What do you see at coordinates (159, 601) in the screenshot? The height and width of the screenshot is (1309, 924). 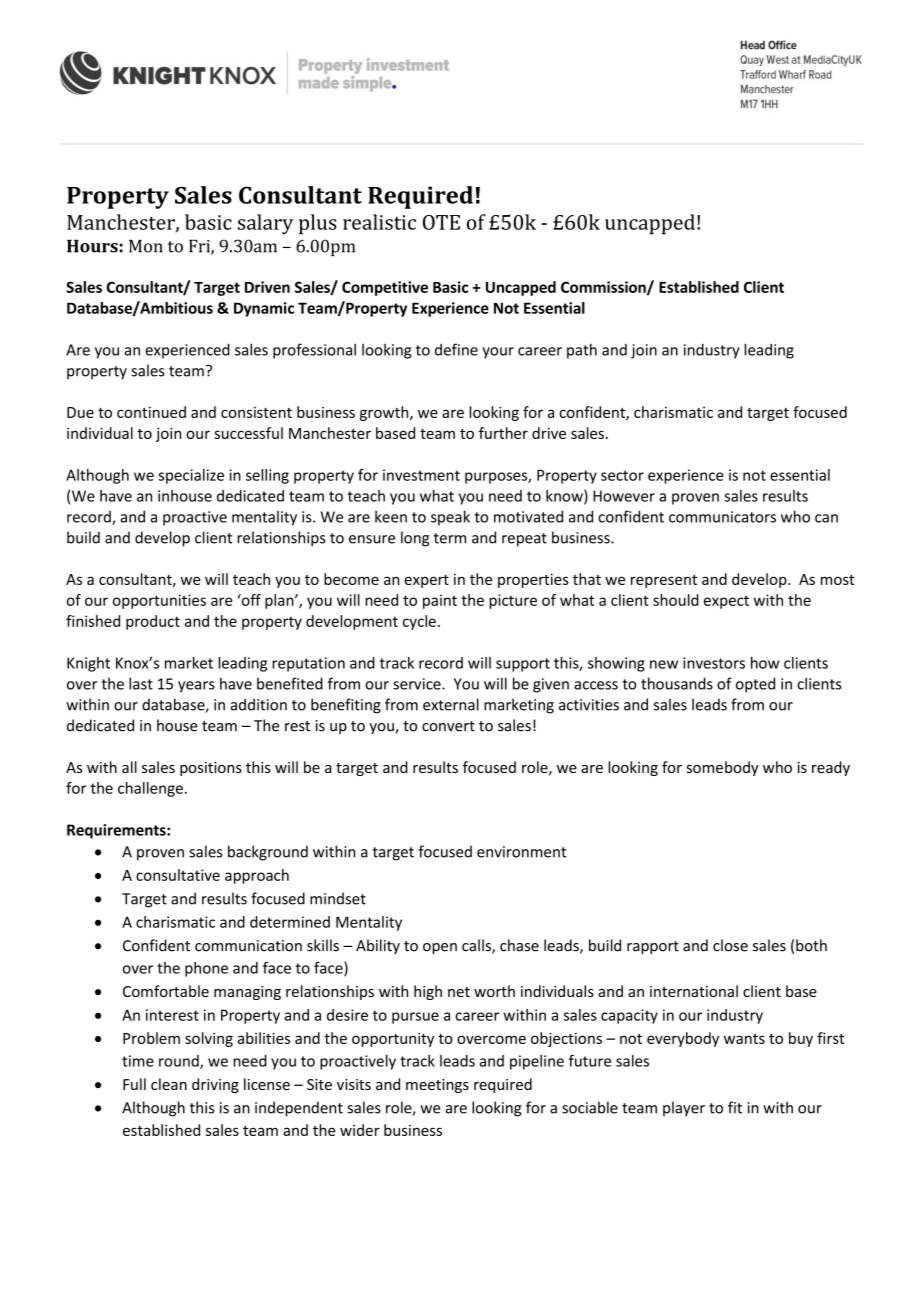 I see `opportunities` at bounding box center [159, 601].
